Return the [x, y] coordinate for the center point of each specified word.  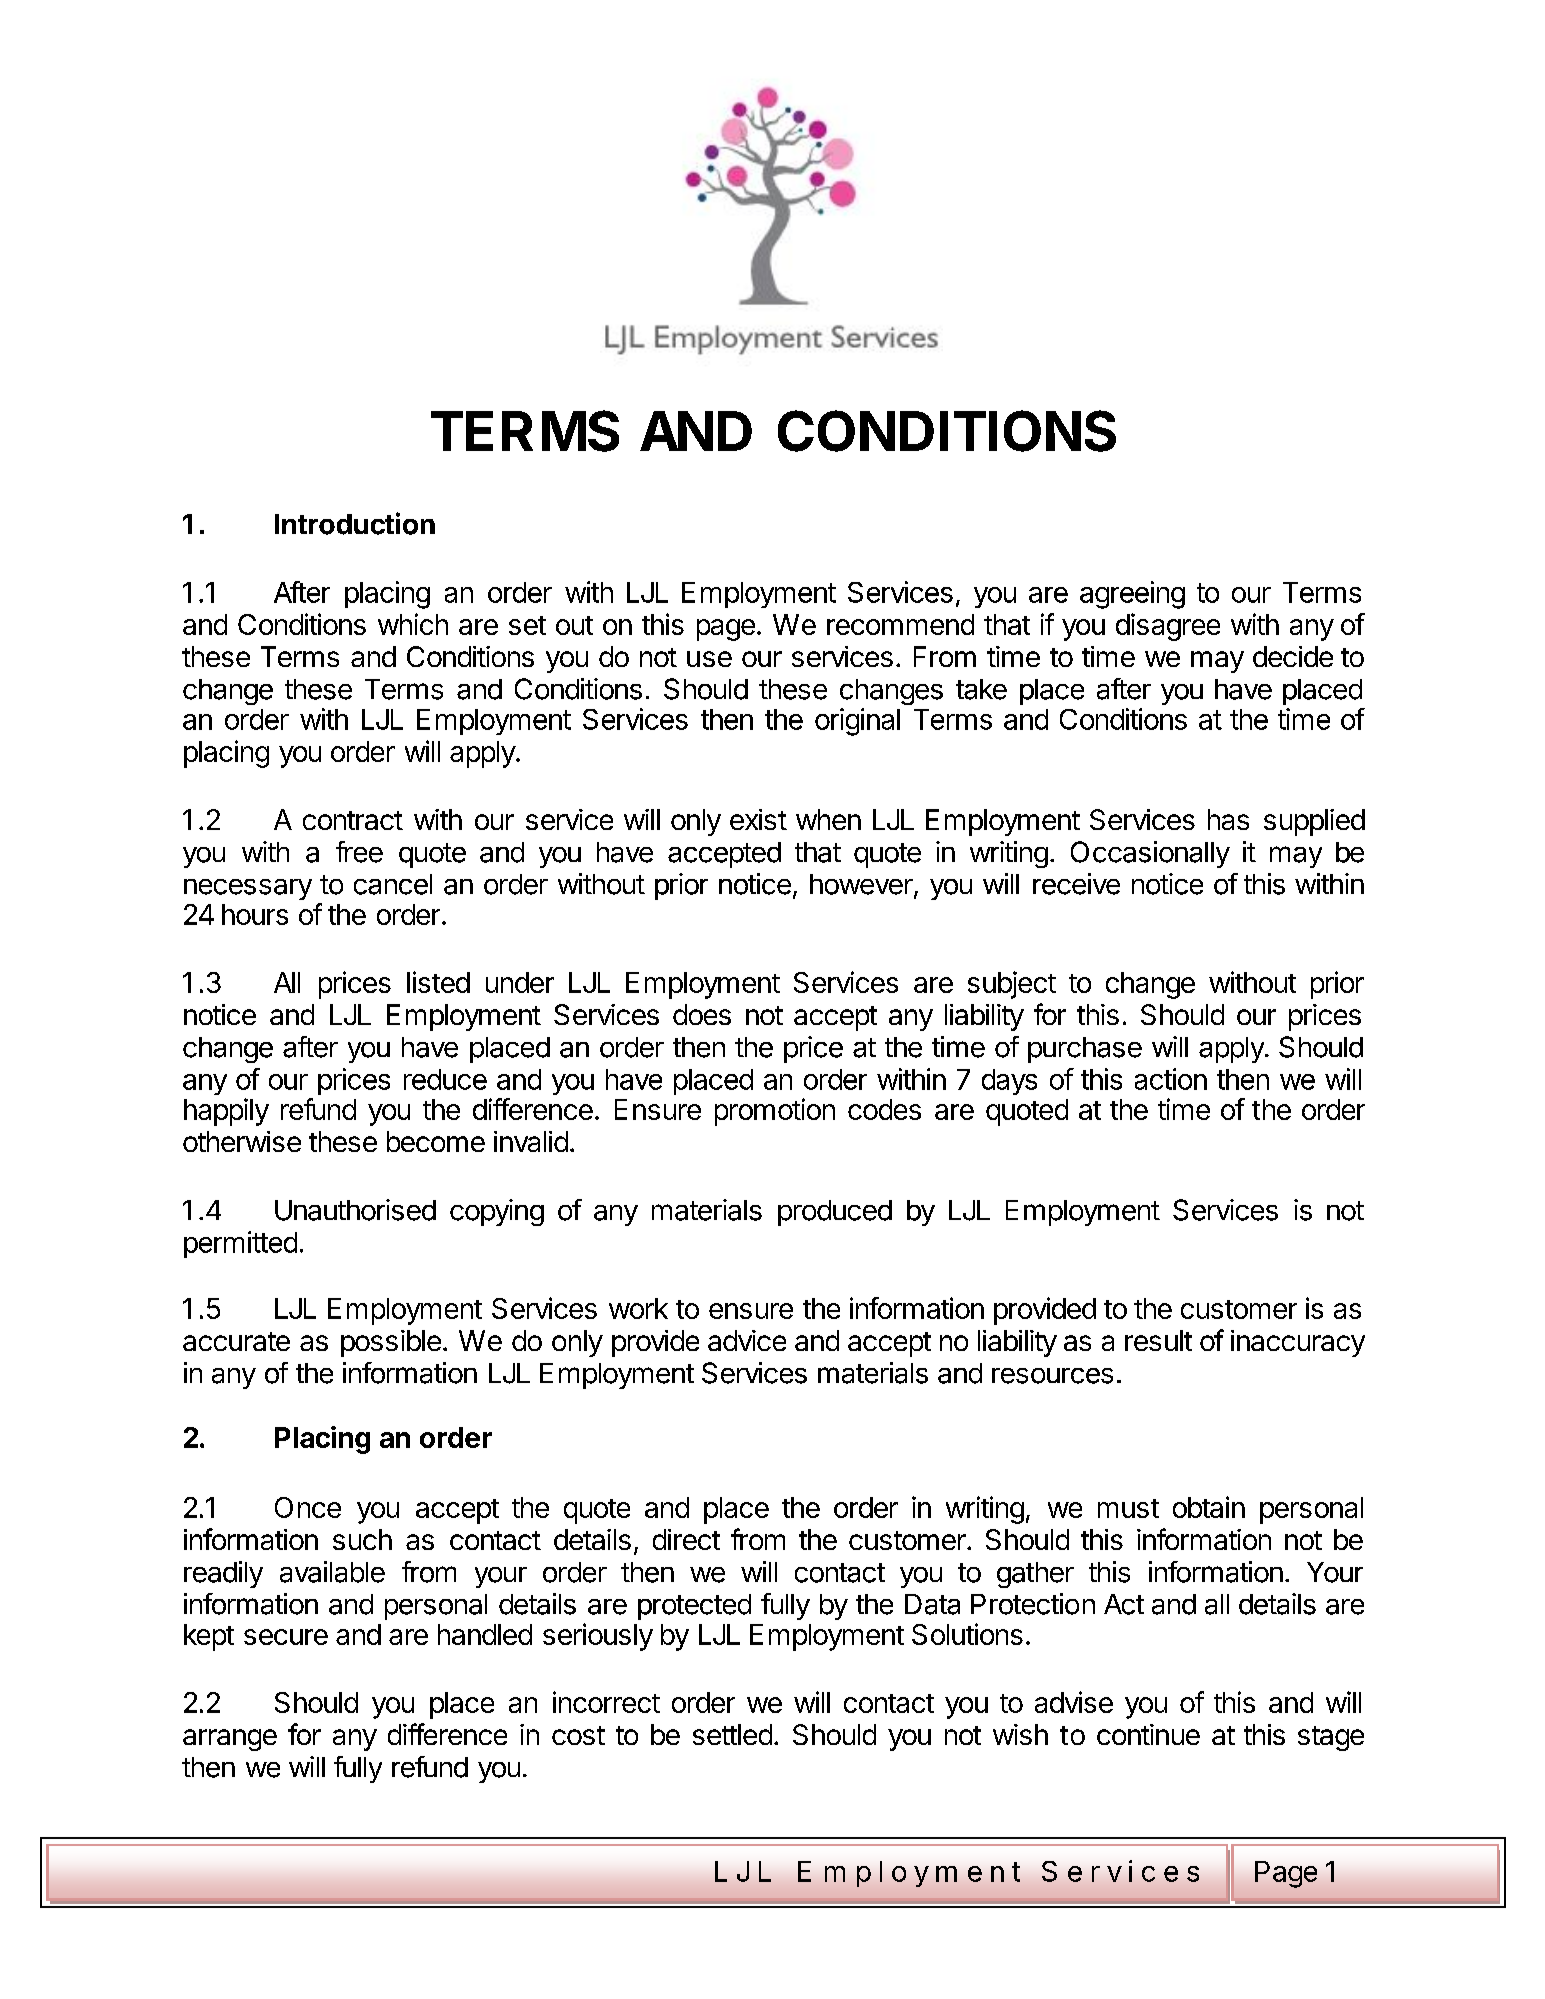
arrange [230, 1740]
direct [686, 1539]
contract [353, 820]
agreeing [1132, 595]
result [1158, 1340]
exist [758, 819]
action [1171, 1079]
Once [308, 1507]
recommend [900, 624]
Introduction [355, 523]
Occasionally [1150, 854]
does [702, 1014]
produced [835, 1213]
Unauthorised [355, 1210]
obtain [1209, 1507]
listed [438, 982]
